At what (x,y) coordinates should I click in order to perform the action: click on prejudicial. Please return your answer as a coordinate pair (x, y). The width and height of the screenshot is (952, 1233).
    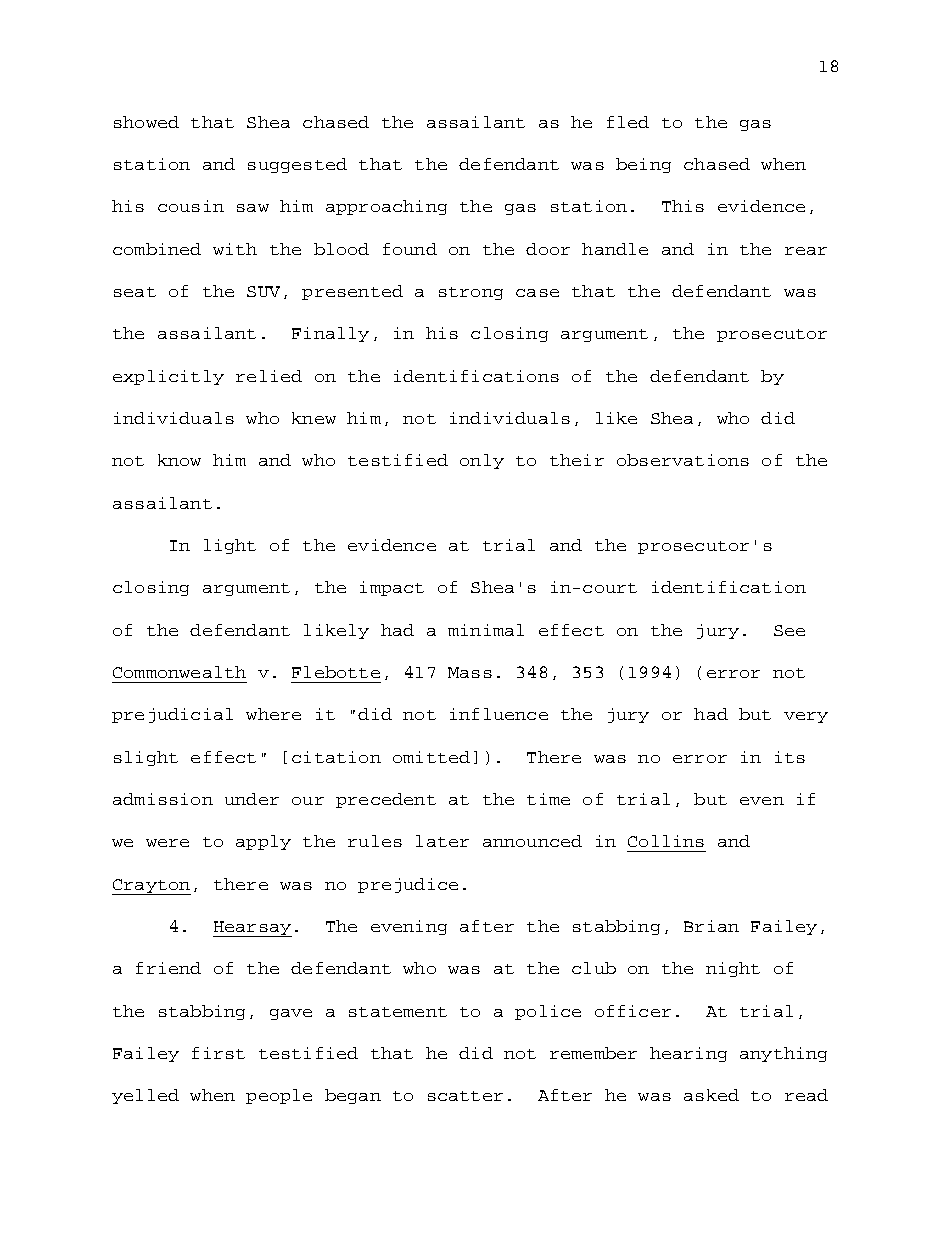
    Looking at the image, I should click on (172, 715).
